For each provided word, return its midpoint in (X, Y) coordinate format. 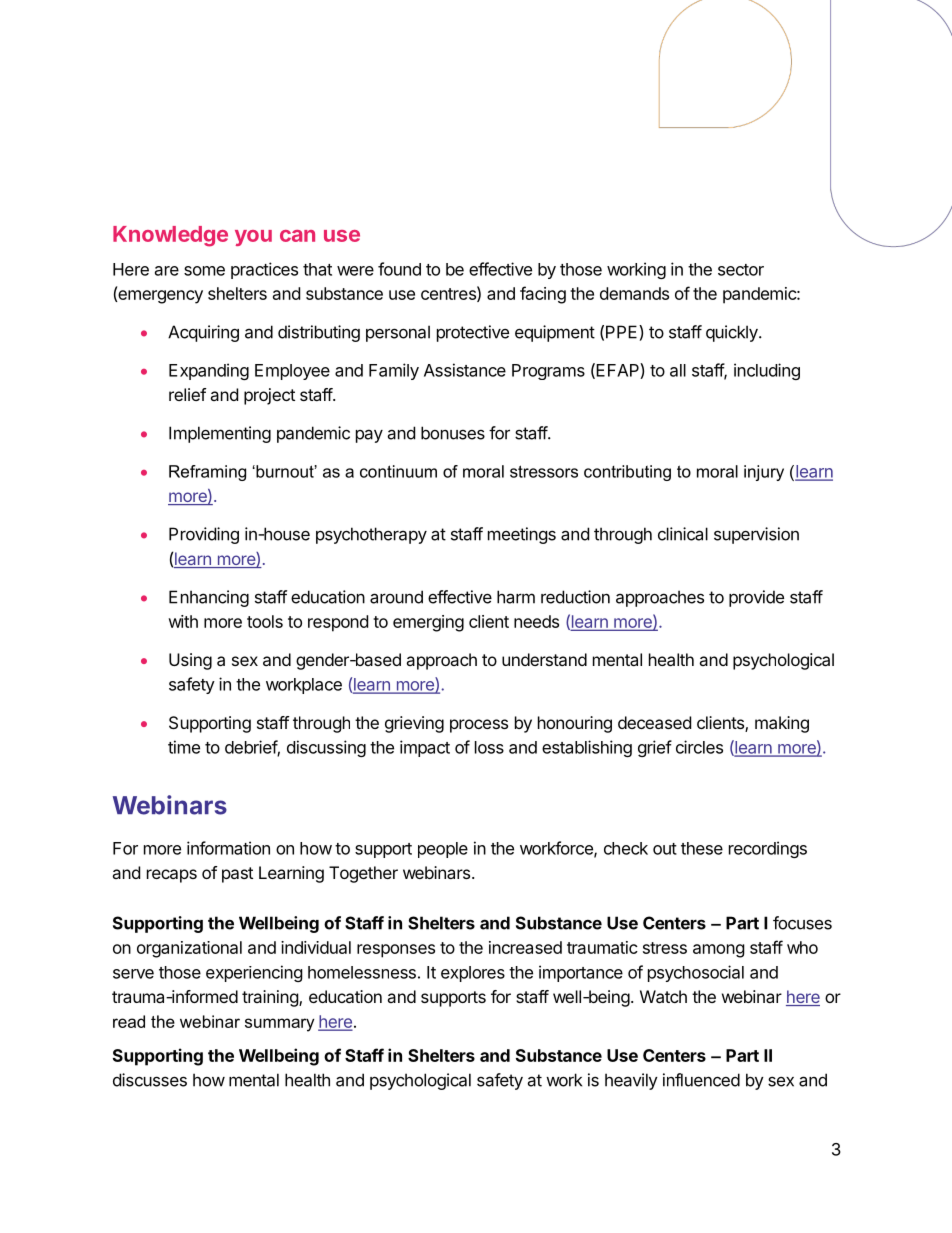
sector (741, 270)
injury (764, 473)
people (443, 850)
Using (190, 661)
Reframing (207, 473)
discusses (150, 1080)
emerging (428, 623)
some (204, 271)
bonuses (453, 433)
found (399, 269)
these (702, 848)
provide (756, 598)
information (228, 848)
